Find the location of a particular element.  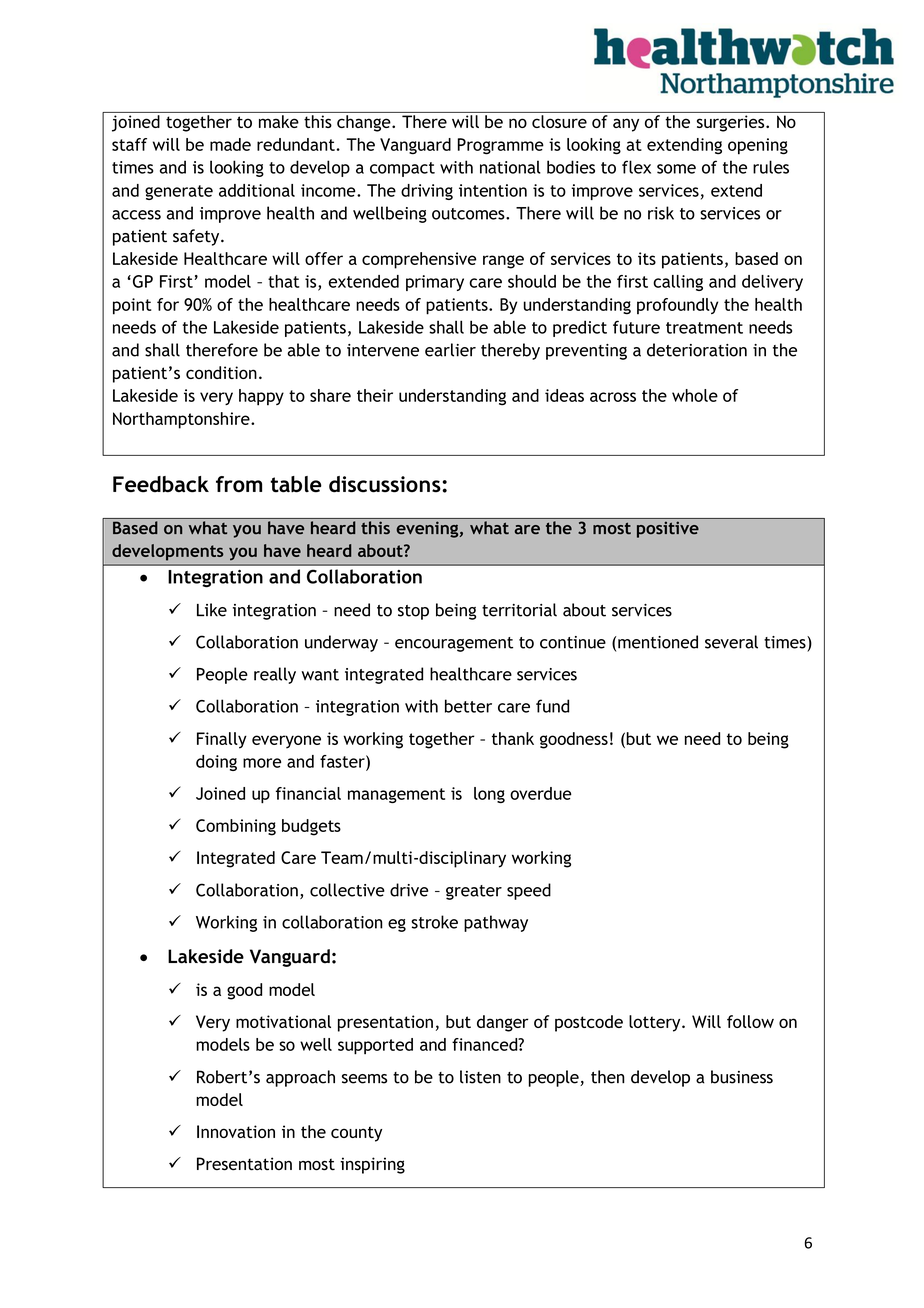

Programme is located at coordinates (501, 146).
